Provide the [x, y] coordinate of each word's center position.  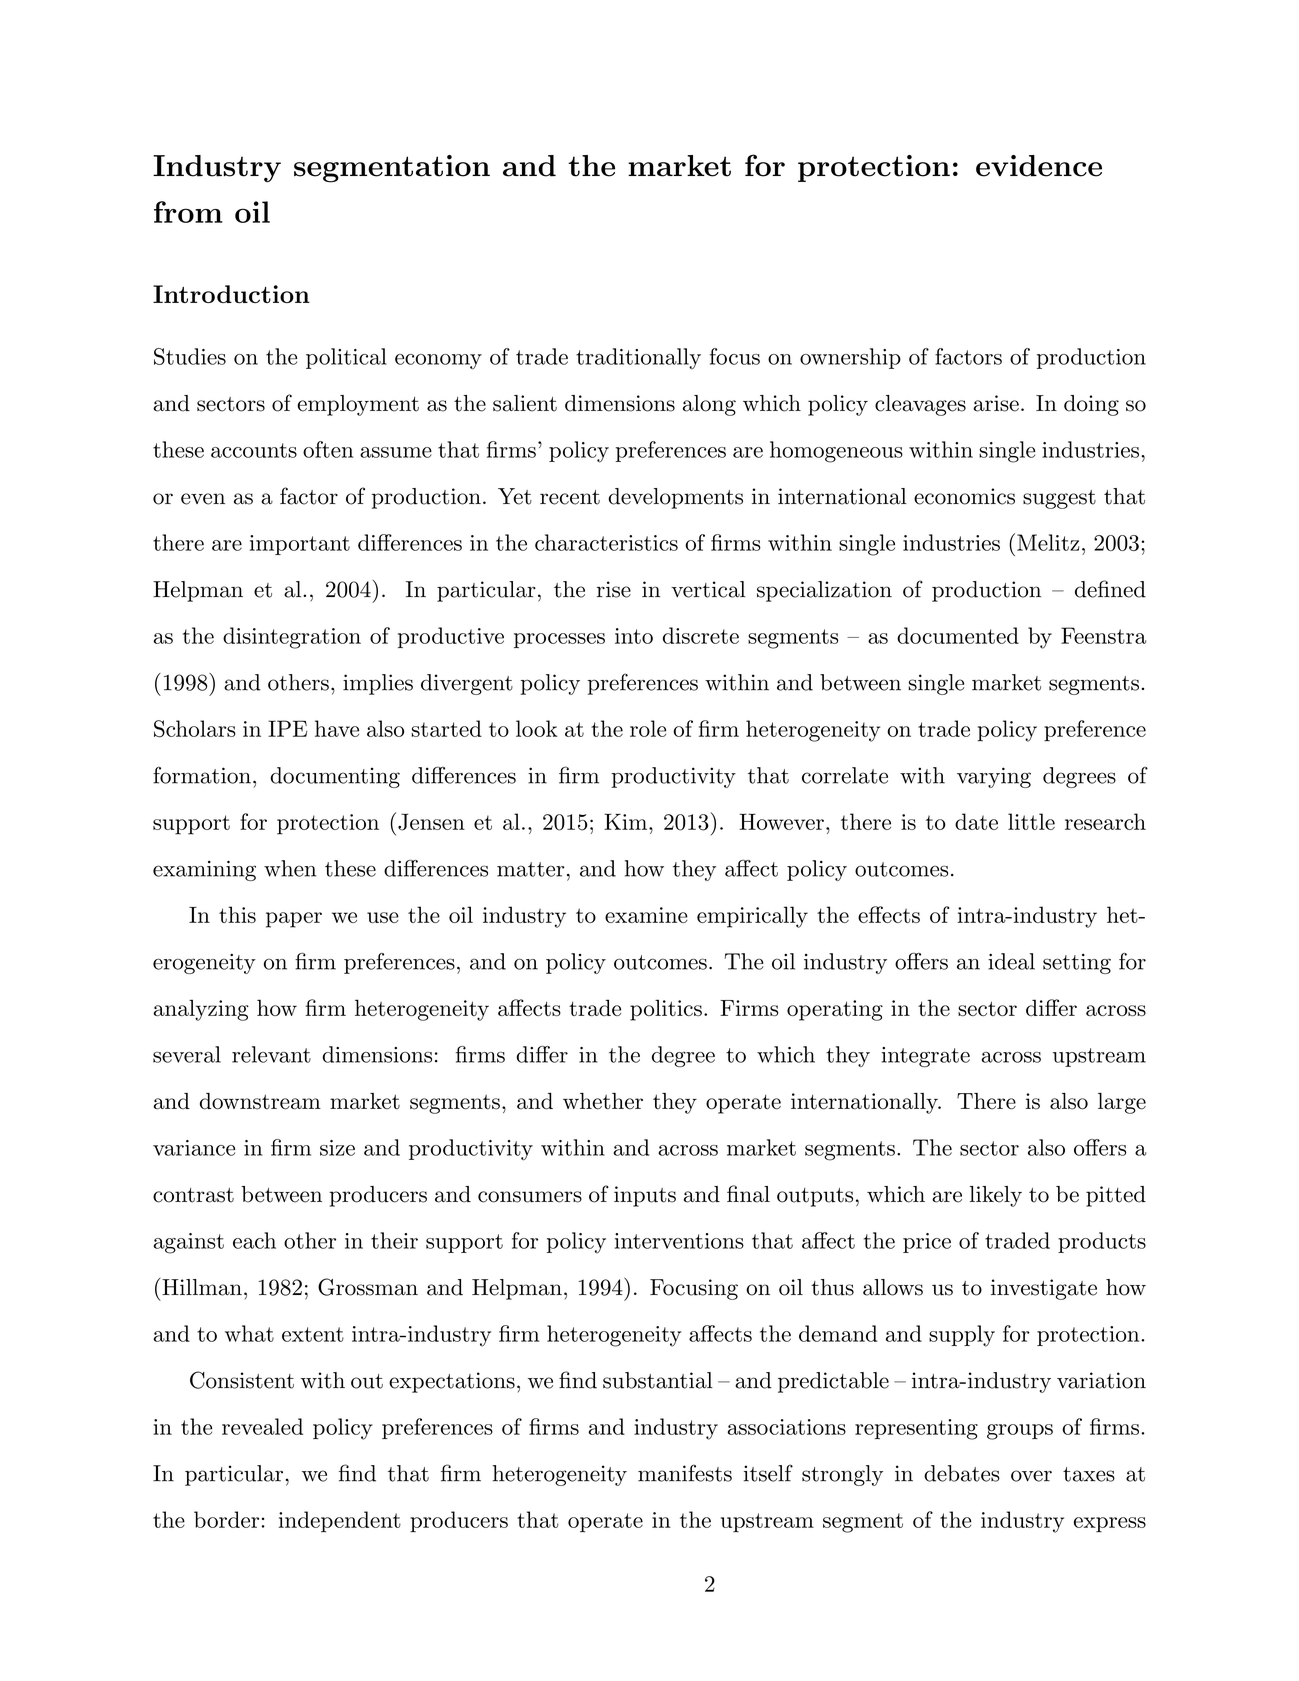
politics [666, 1010]
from [188, 212]
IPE [287, 728]
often [328, 449]
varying [994, 777]
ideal [1011, 961]
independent [340, 1522]
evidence [1039, 166]
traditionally [638, 358]
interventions [679, 1241]
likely [996, 1196]
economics [964, 496]
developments [676, 498]
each [254, 1240]
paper [294, 920]
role [648, 728]
